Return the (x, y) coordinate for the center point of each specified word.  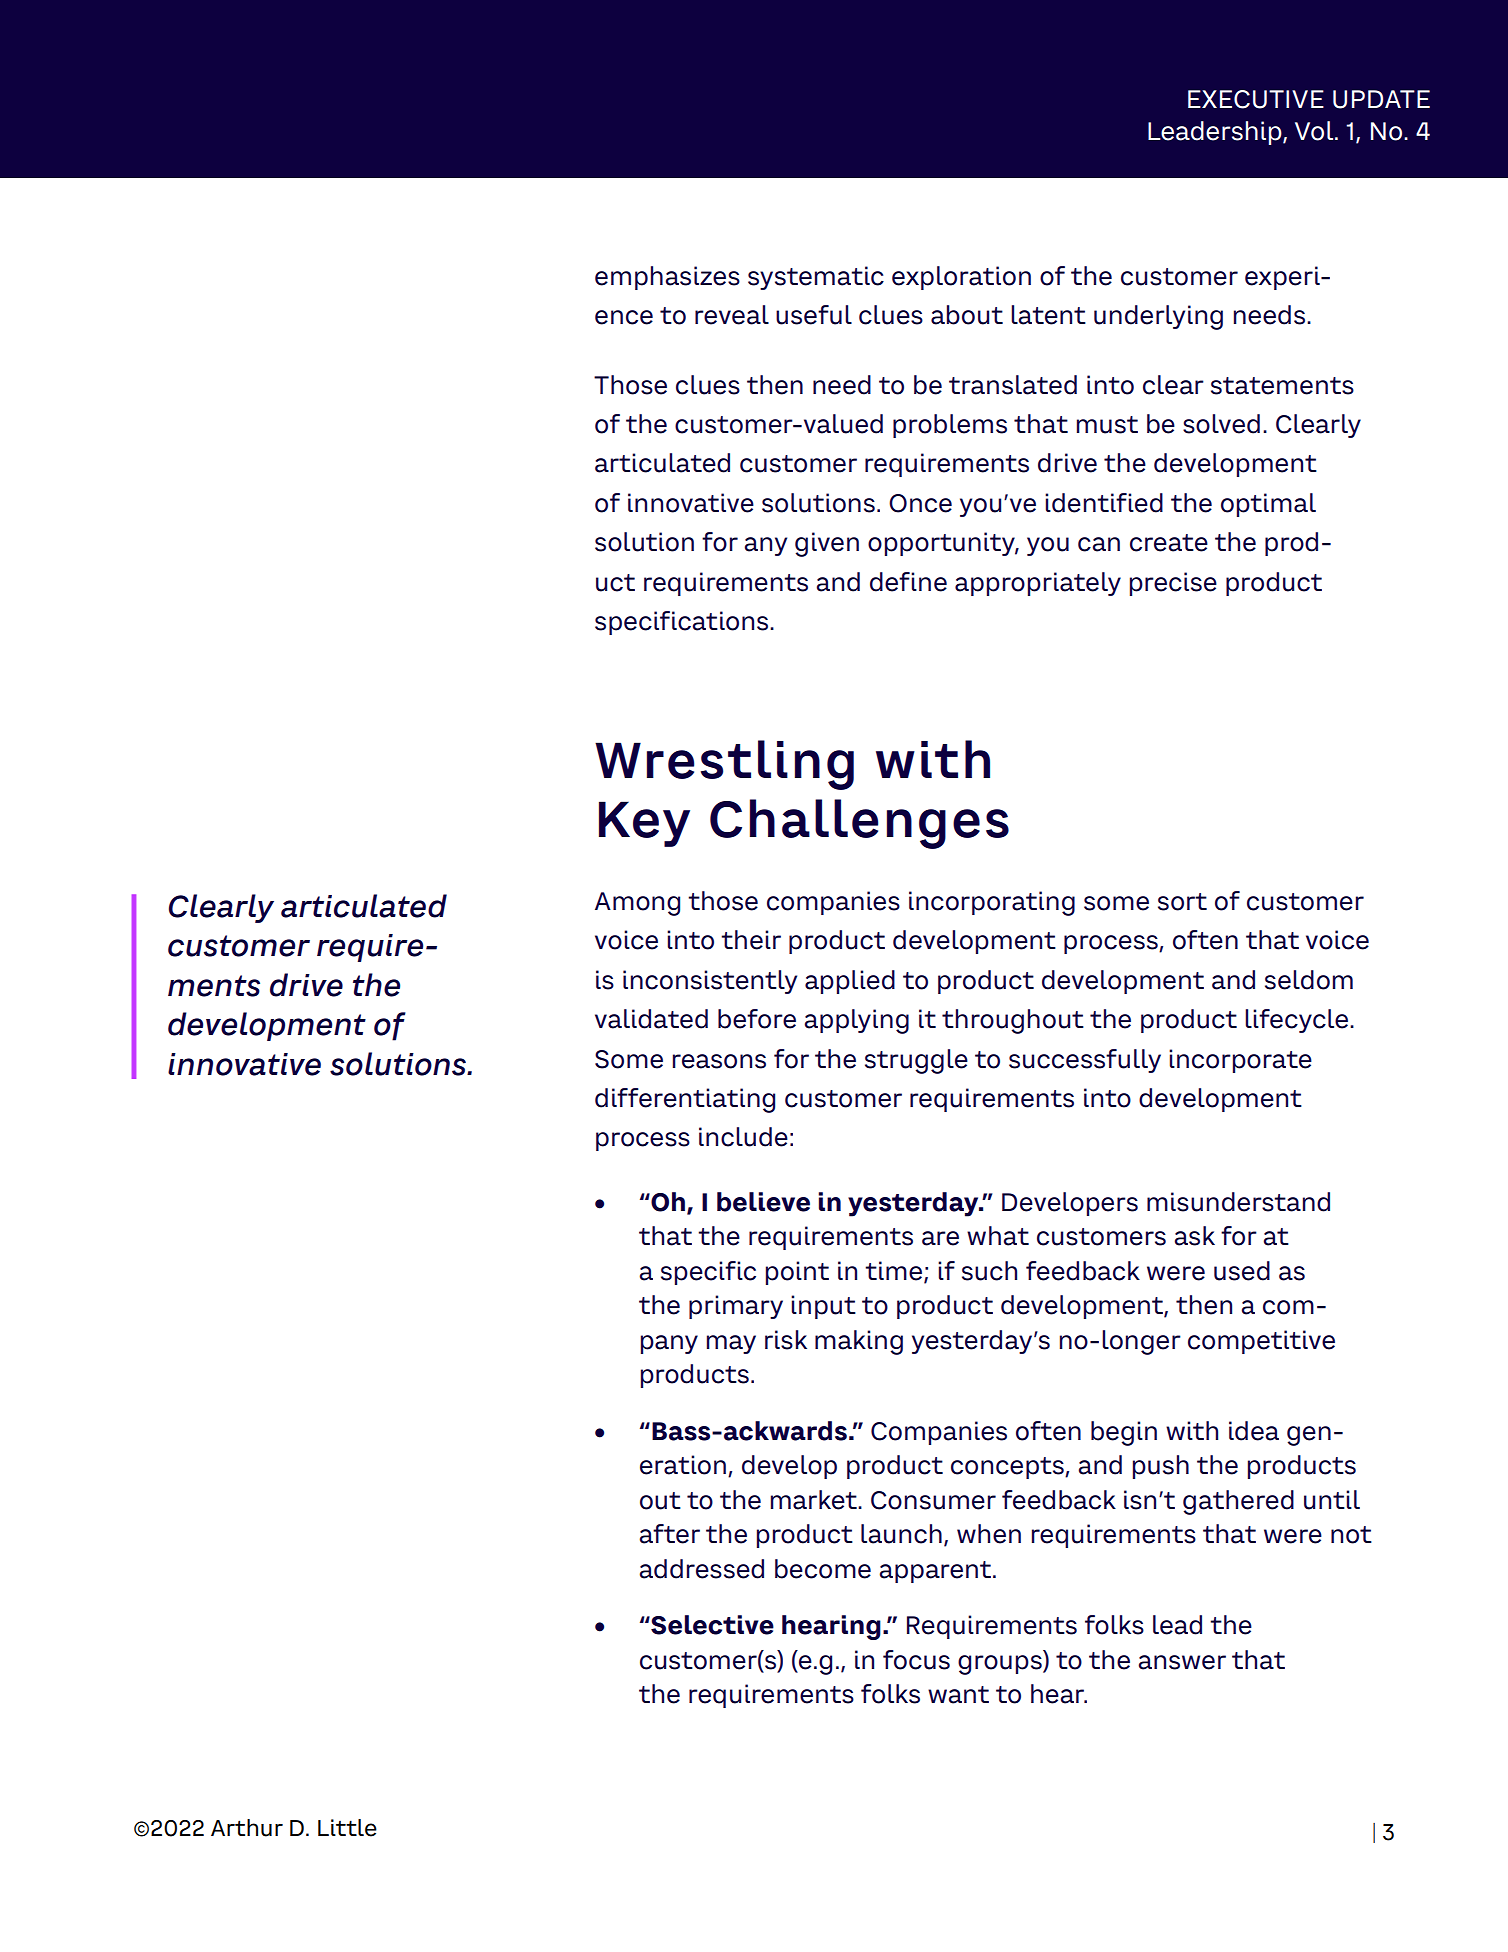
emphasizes (667, 278)
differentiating (685, 1100)
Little (347, 1828)
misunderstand (1238, 1202)
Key (644, 824)
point (797, 1273)
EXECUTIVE (1256, 99)
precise (1173, 584)
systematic (816, 278)
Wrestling (724, 765)
